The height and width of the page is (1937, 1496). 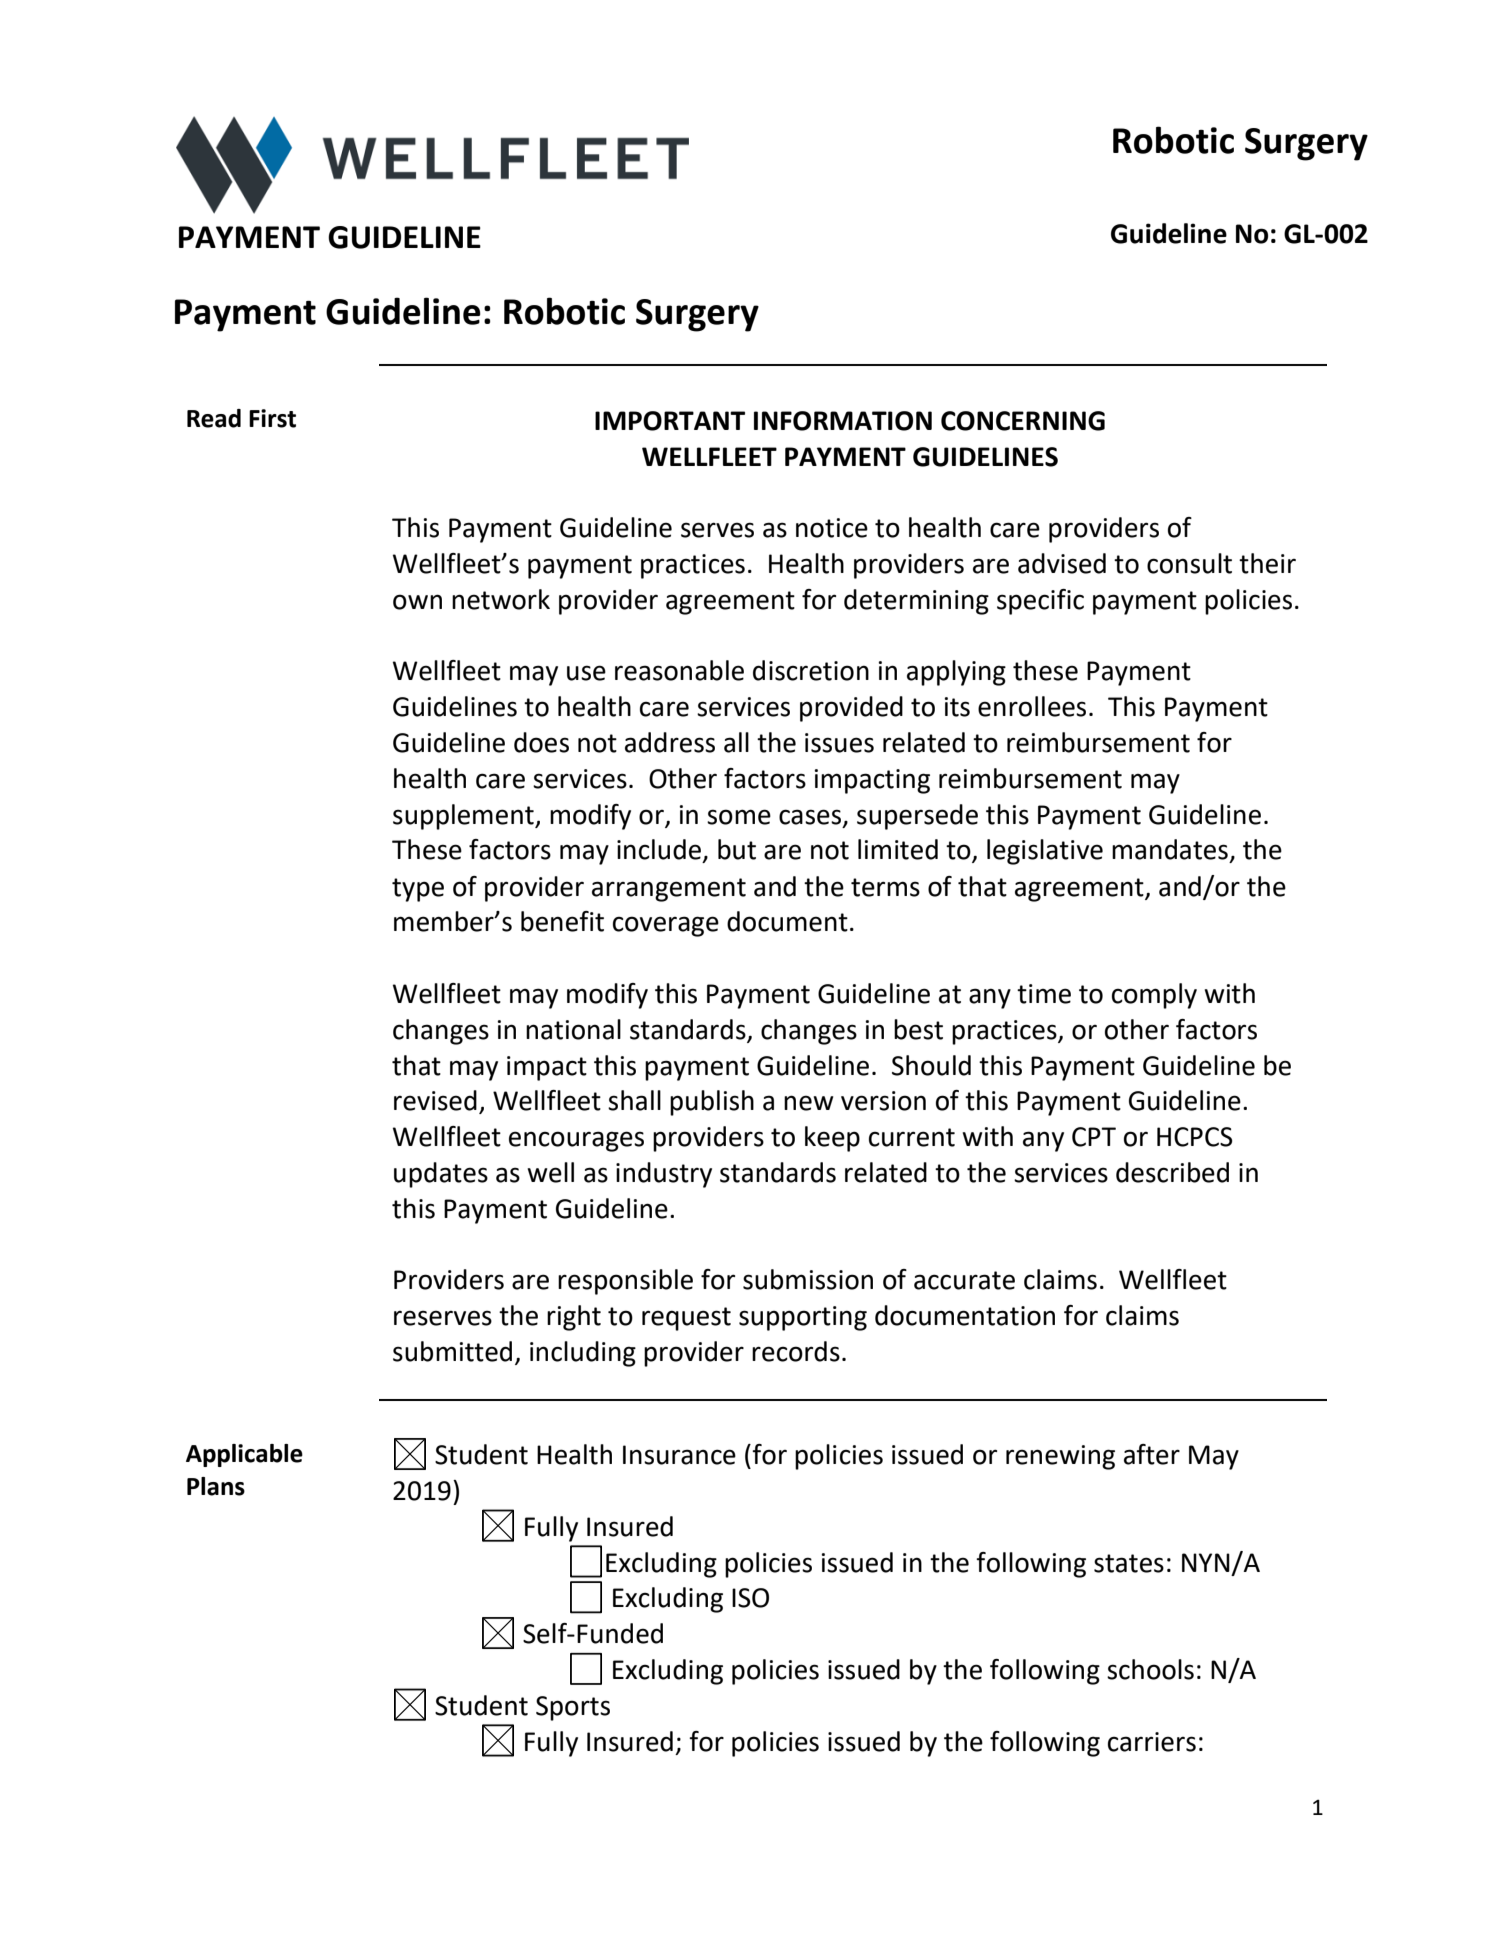 I want to click on IMPORTANT, so click(x=670, y=421).
